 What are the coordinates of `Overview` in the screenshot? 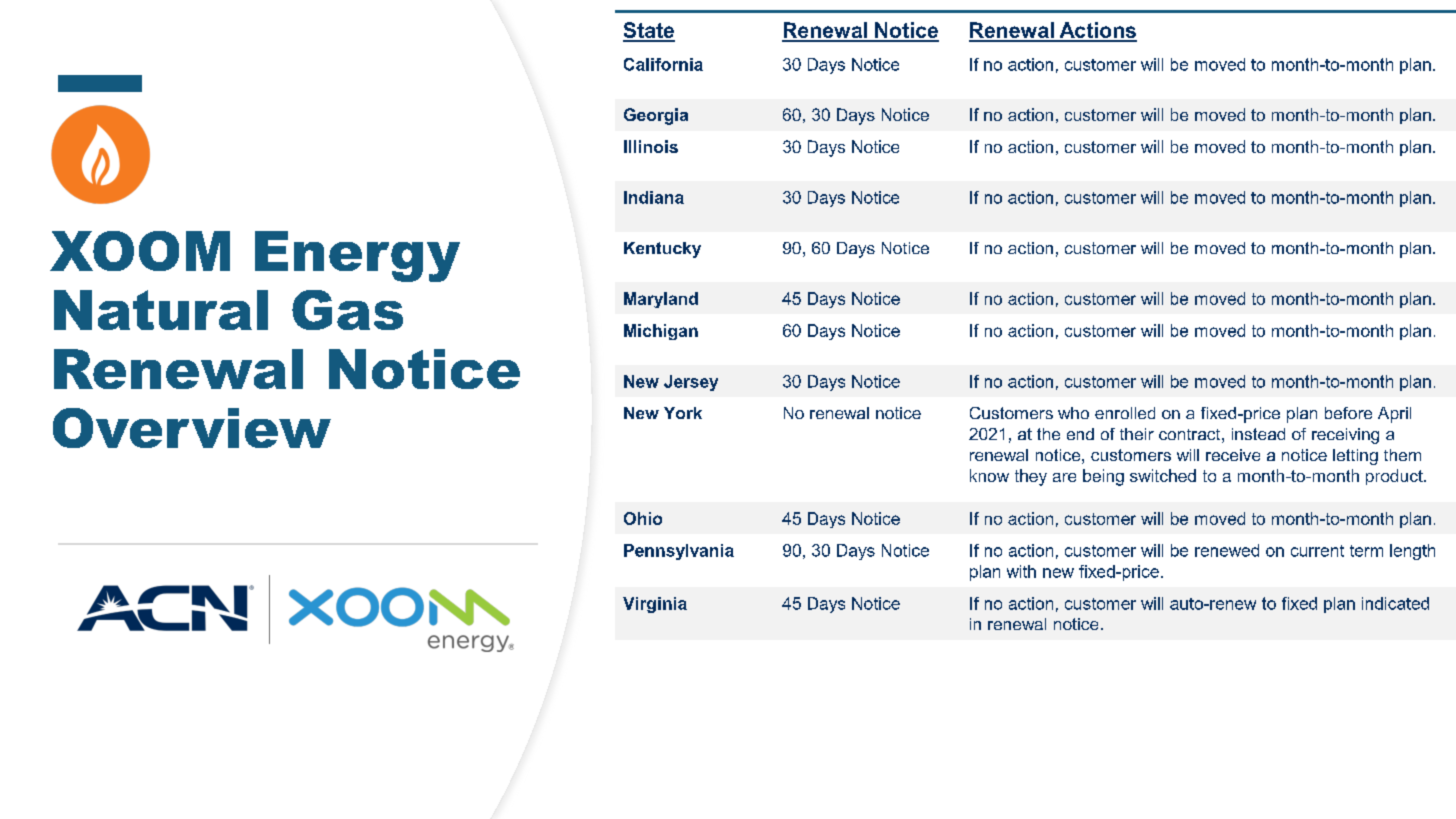 It's located at (192, 428).
